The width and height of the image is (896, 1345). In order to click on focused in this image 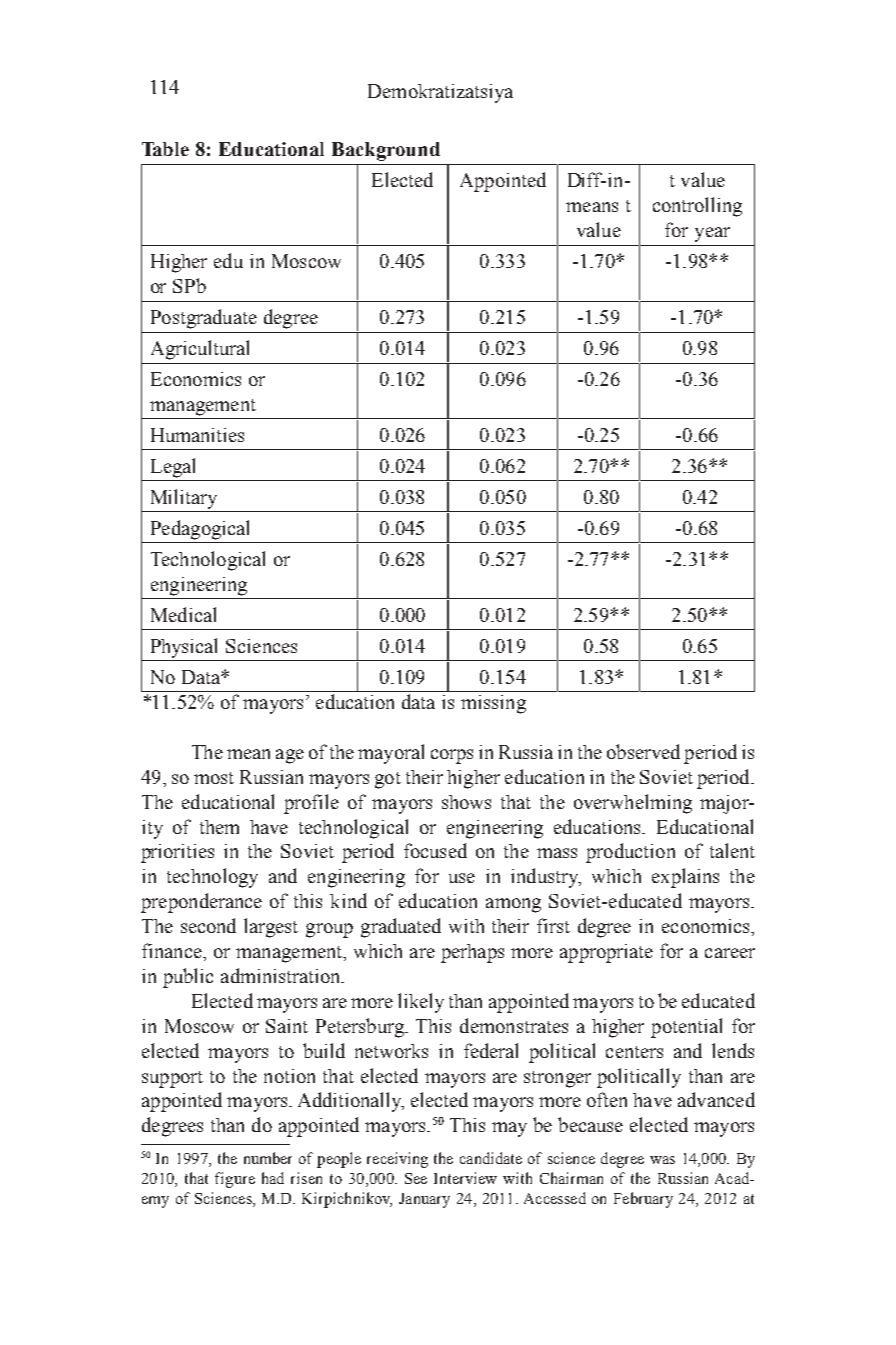, I will do `click(435, 850)`.
